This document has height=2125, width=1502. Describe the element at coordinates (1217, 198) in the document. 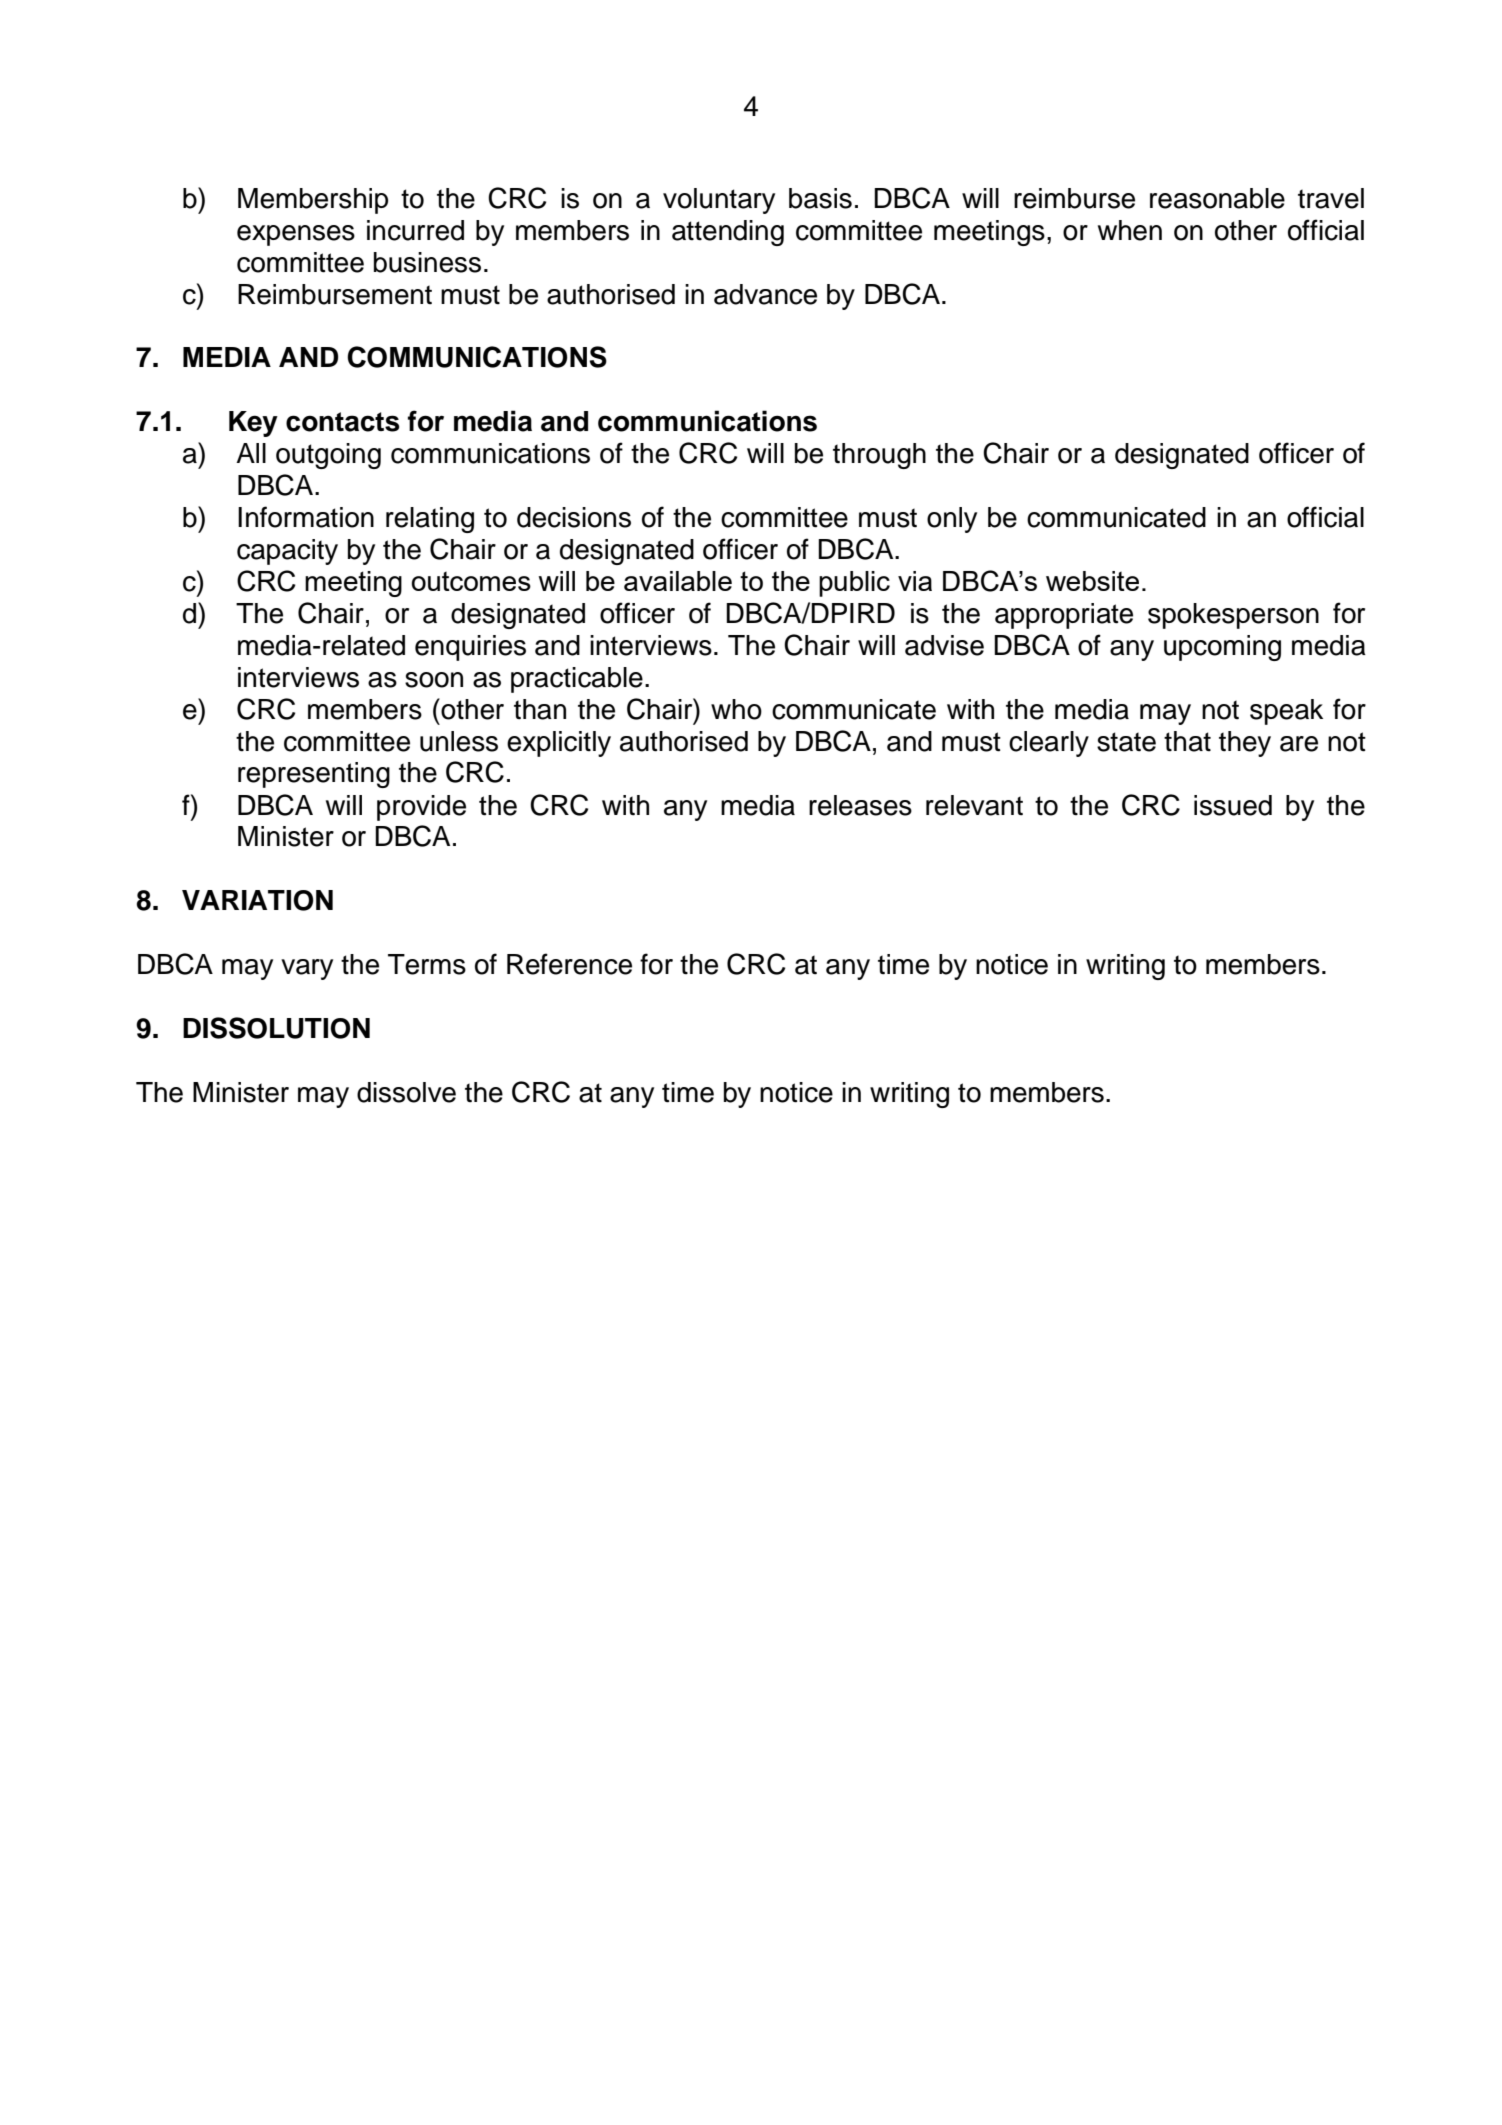

I see `reasonable` at that location.
